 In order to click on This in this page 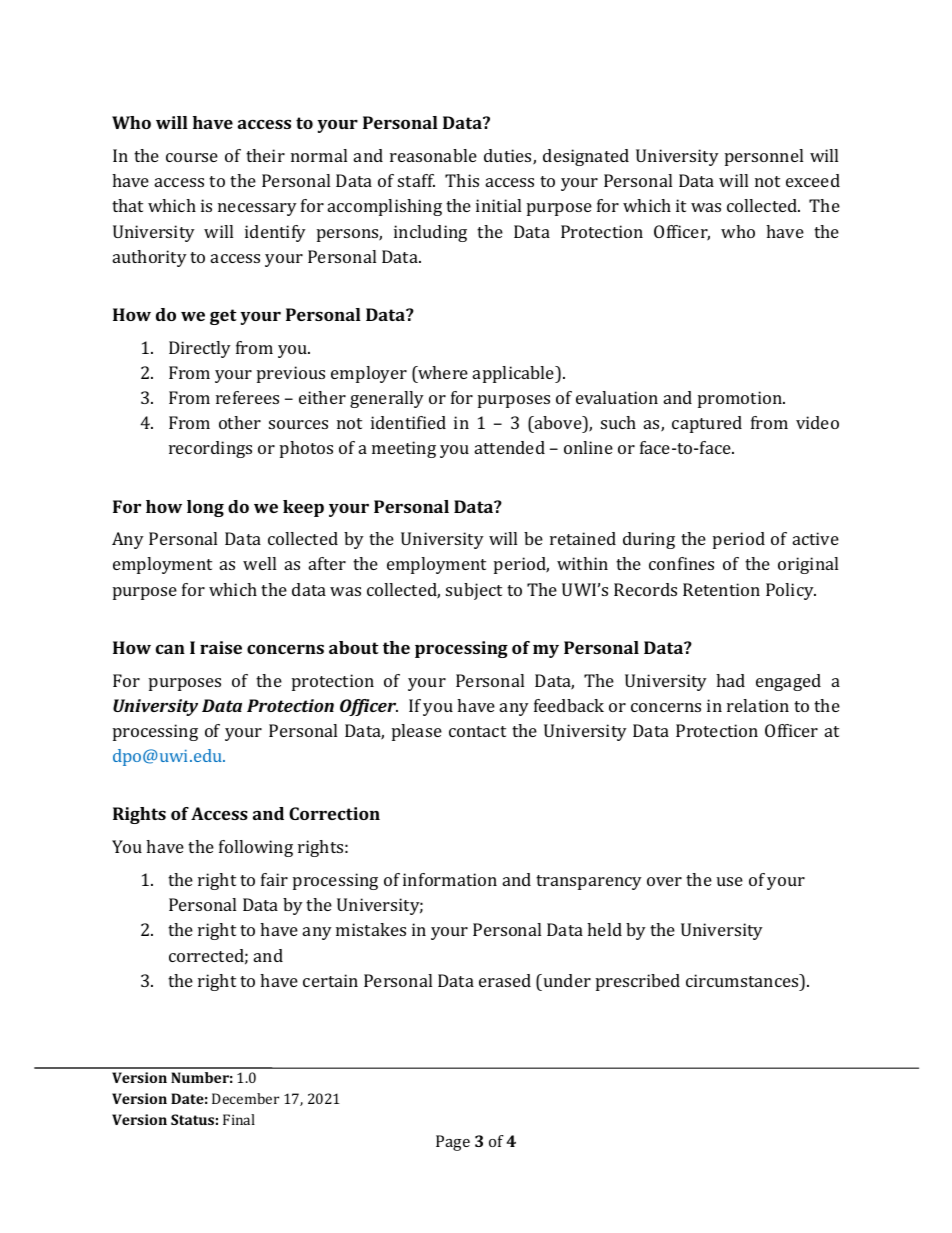, I will do `click(462, 180)`.
